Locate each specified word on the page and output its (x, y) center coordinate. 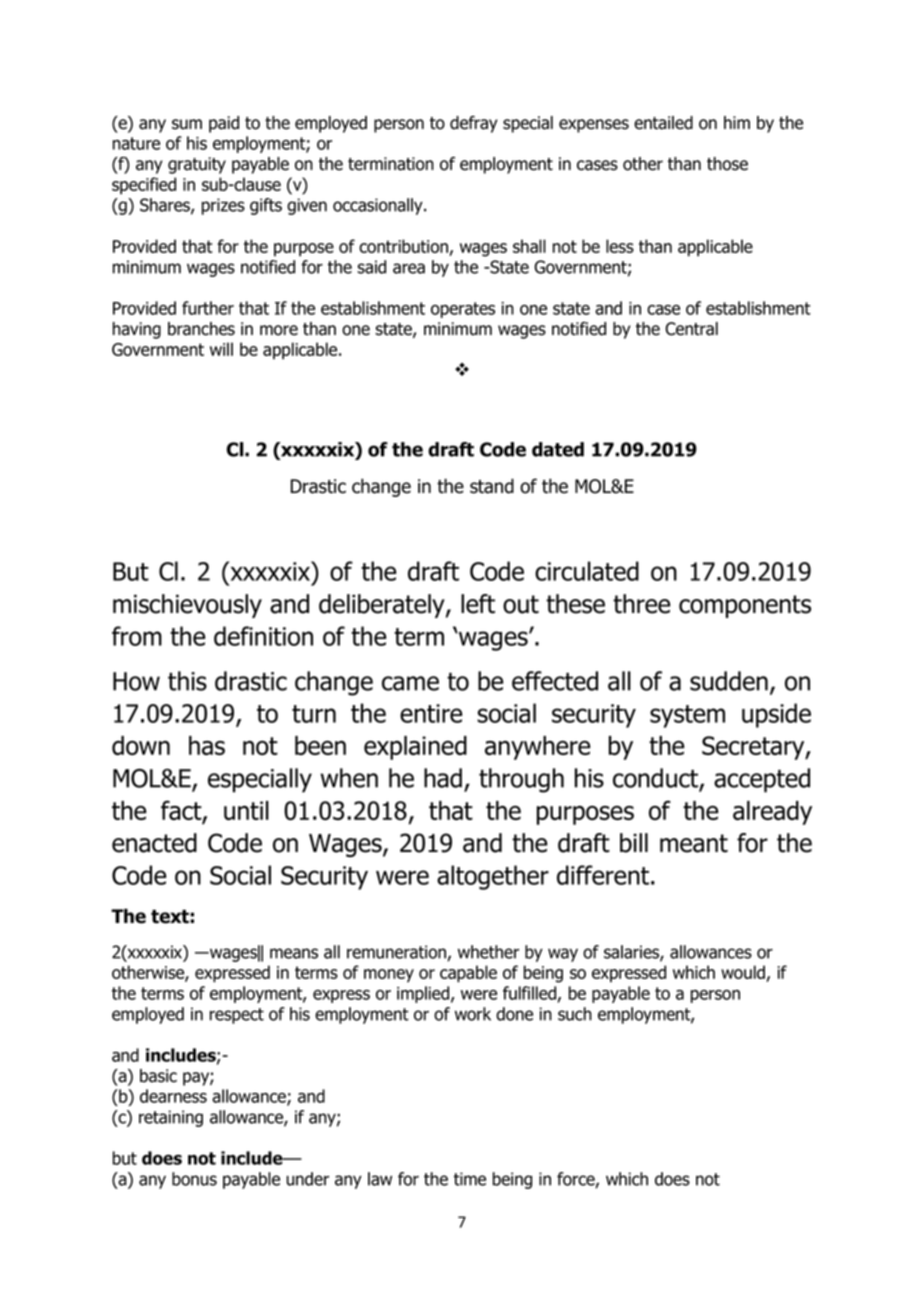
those (727, 164)
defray (474, 124)
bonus (194, 1179)
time (470, 1179)
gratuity (197, 165)
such (575, 1014)
